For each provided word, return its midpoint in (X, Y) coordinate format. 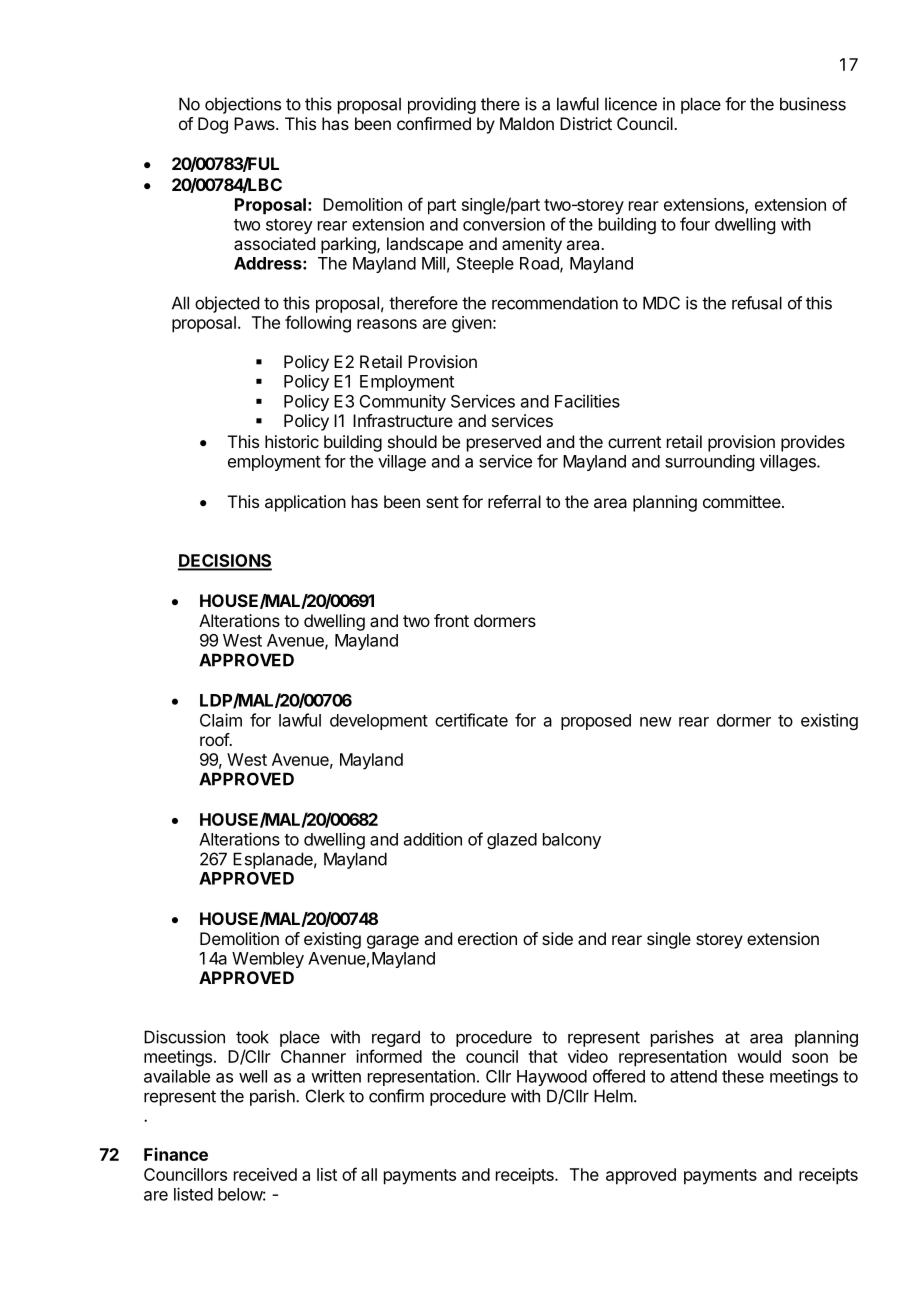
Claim (221, 720)
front (451, 620)
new (656, 722)
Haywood (552, 1078)
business (813, 104)
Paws (255, 123)
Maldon (527, 123)
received (265, 1174)
